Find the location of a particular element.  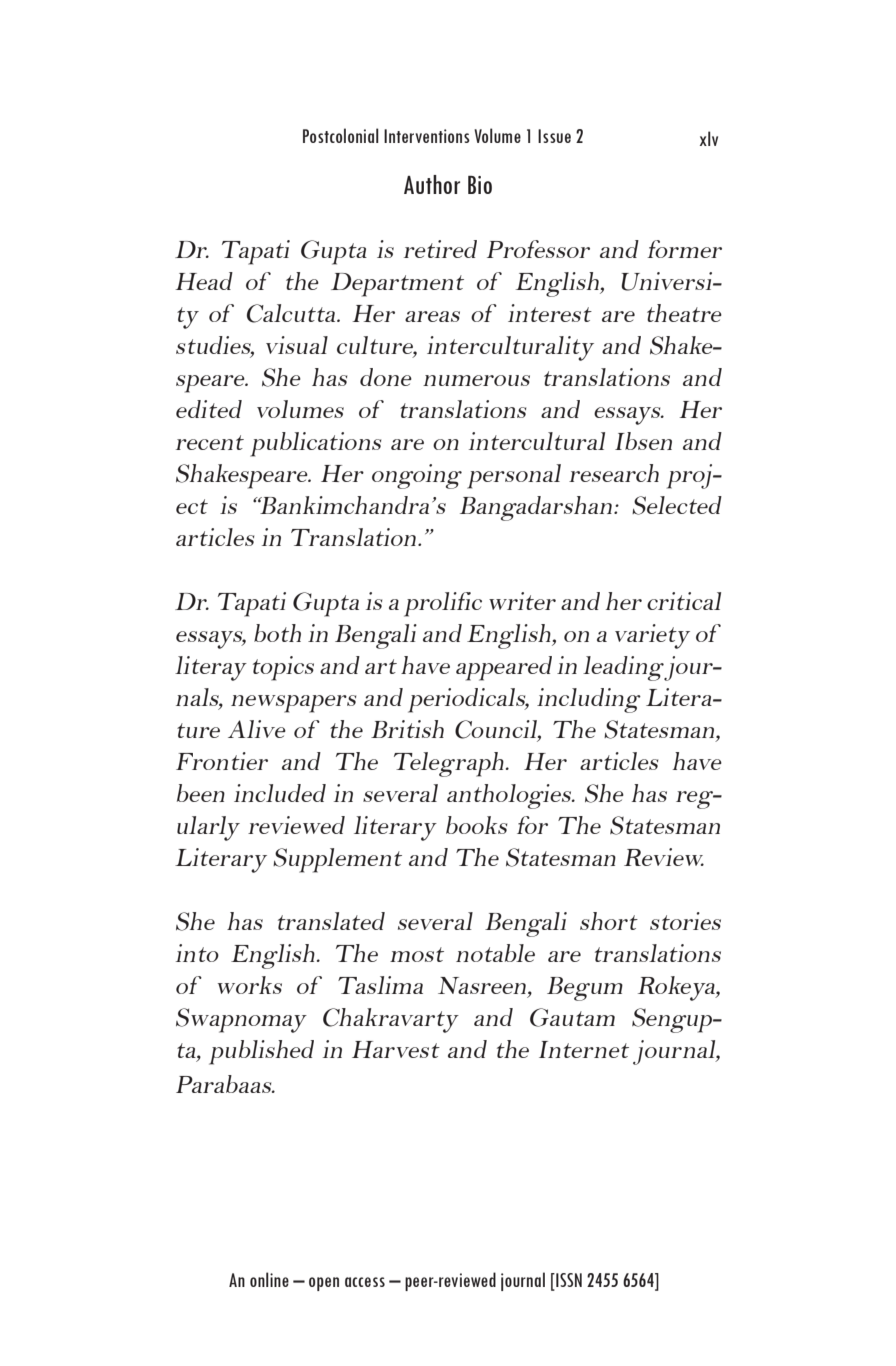

online is located at coordinates (269, 1279).
